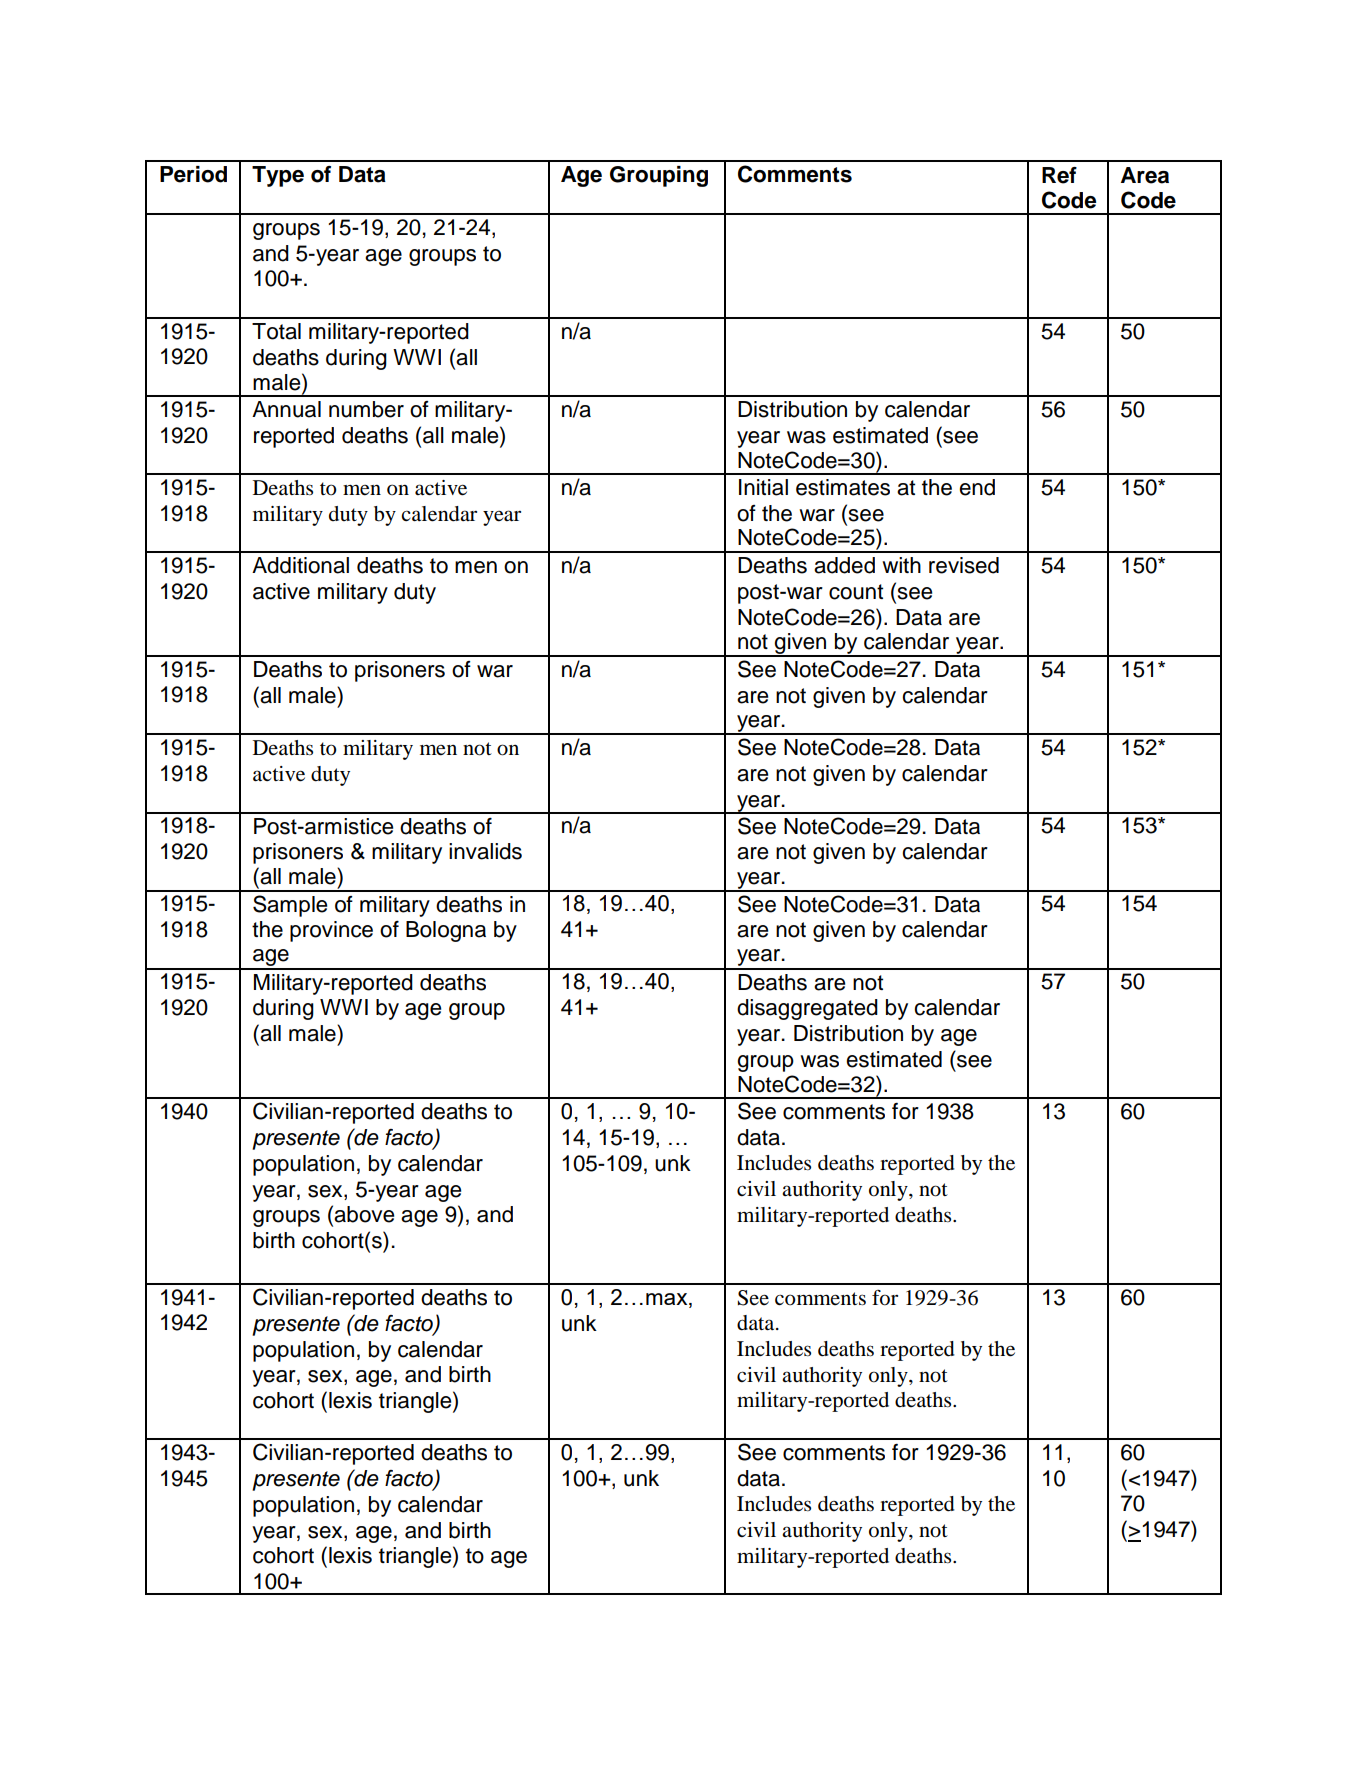 The height and width of the document is (1769, 1367). What do you see at coordinates (1145, 175) in the document?
I see `Area` at bounding box center [1145, 175].
